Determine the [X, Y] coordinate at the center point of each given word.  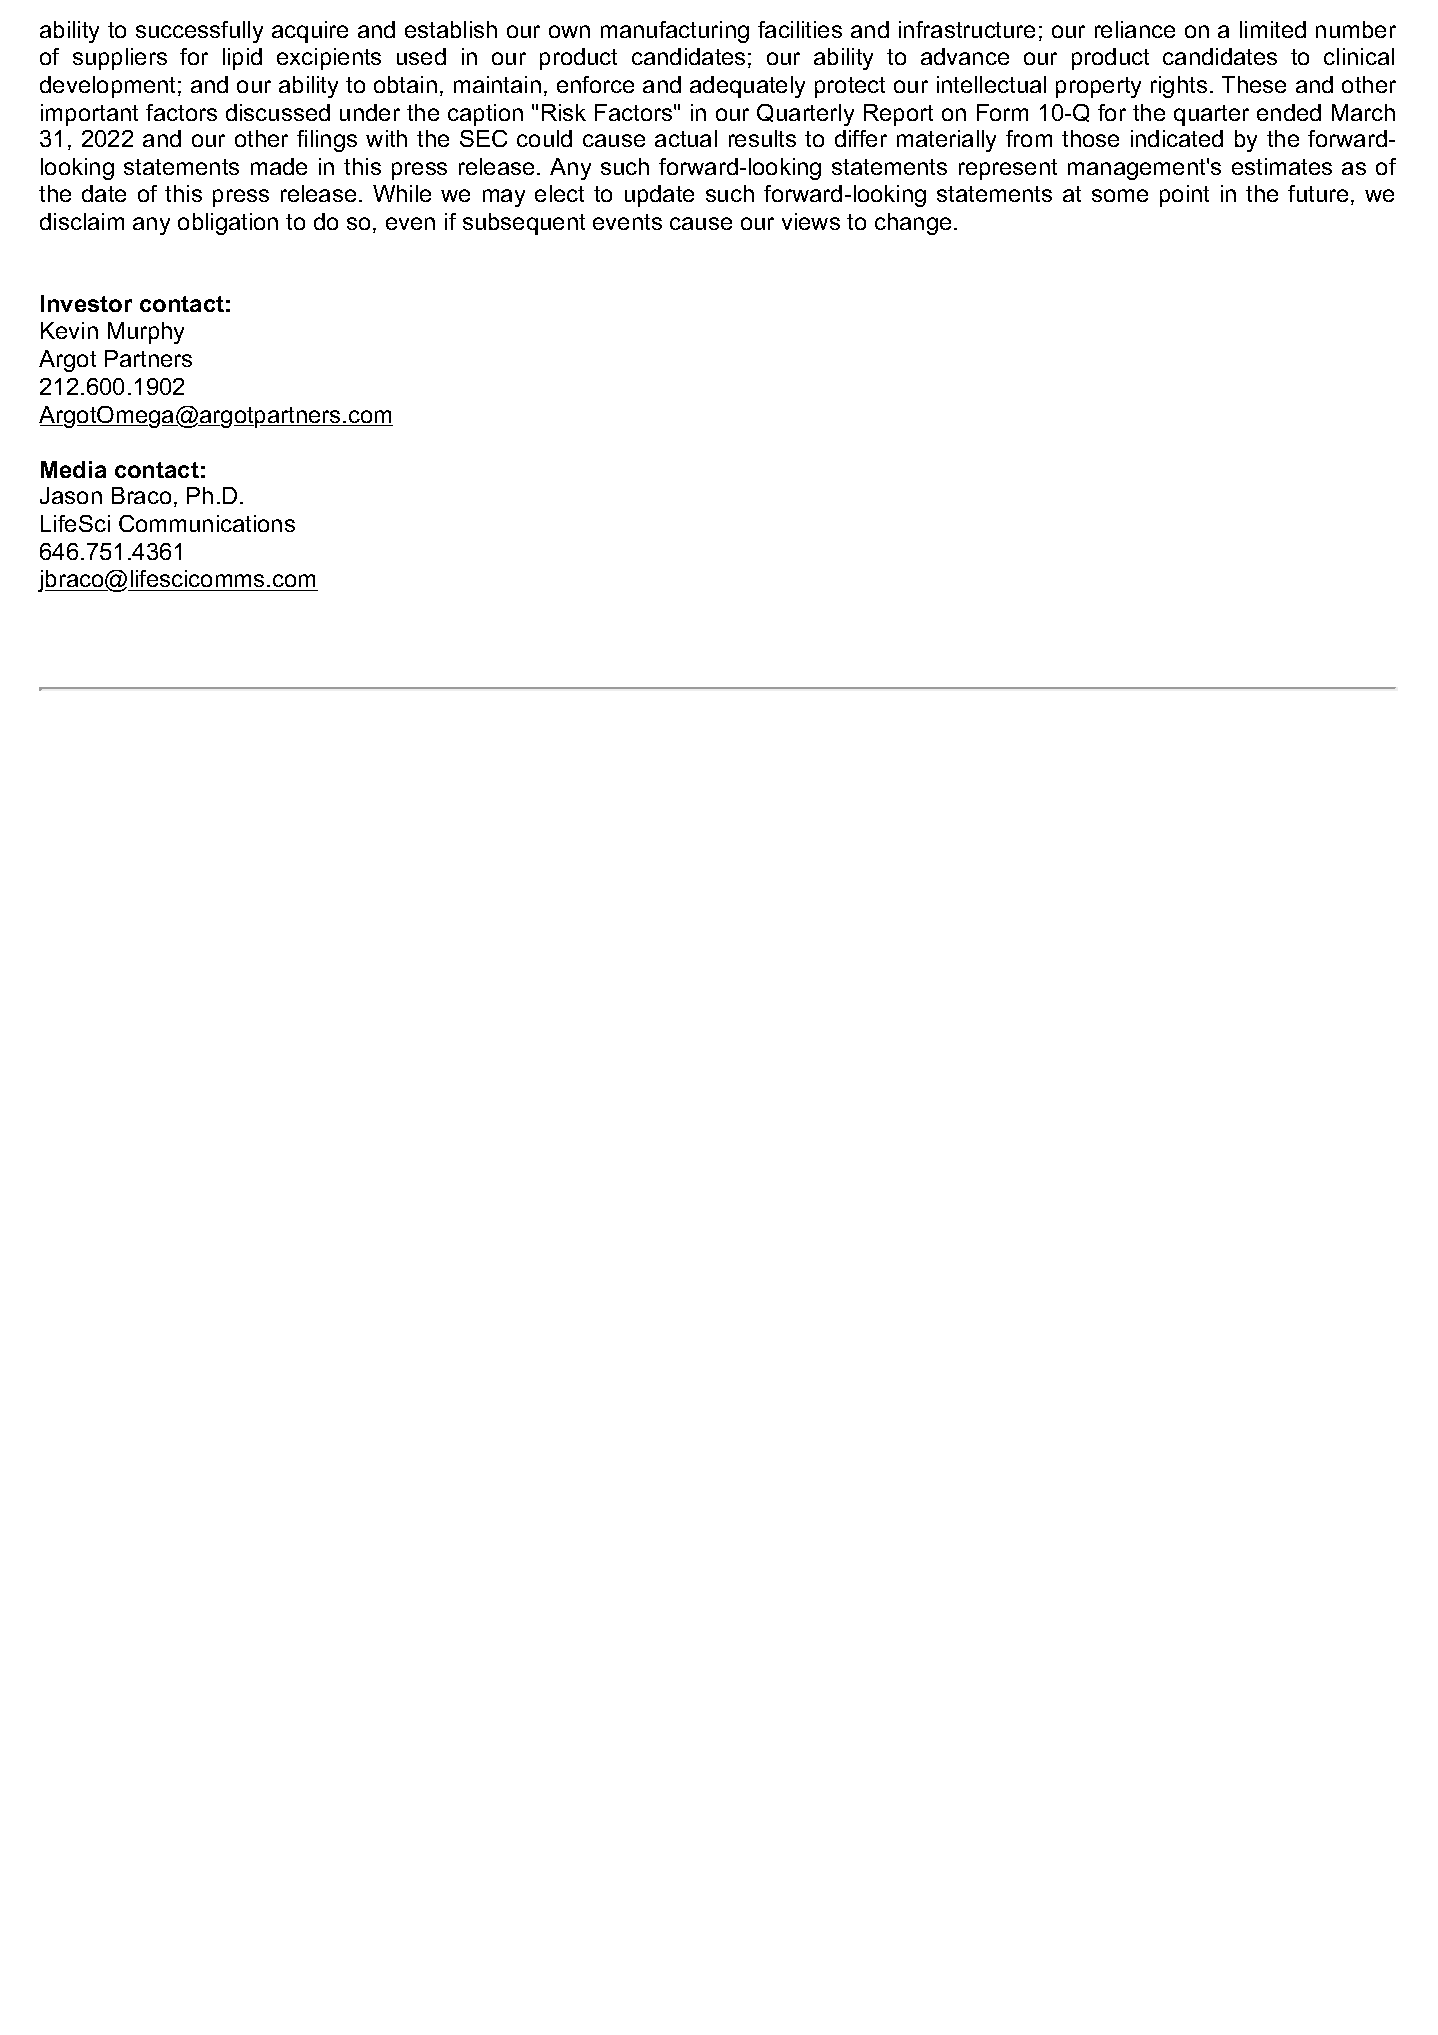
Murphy [146, 333]
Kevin [69, 330]
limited [1273, 29]
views [811, 221]
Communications [207, 523]
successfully [199, 32]
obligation [228, 224]
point [1184, 196]
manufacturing [675, 32]
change [913, 224]
